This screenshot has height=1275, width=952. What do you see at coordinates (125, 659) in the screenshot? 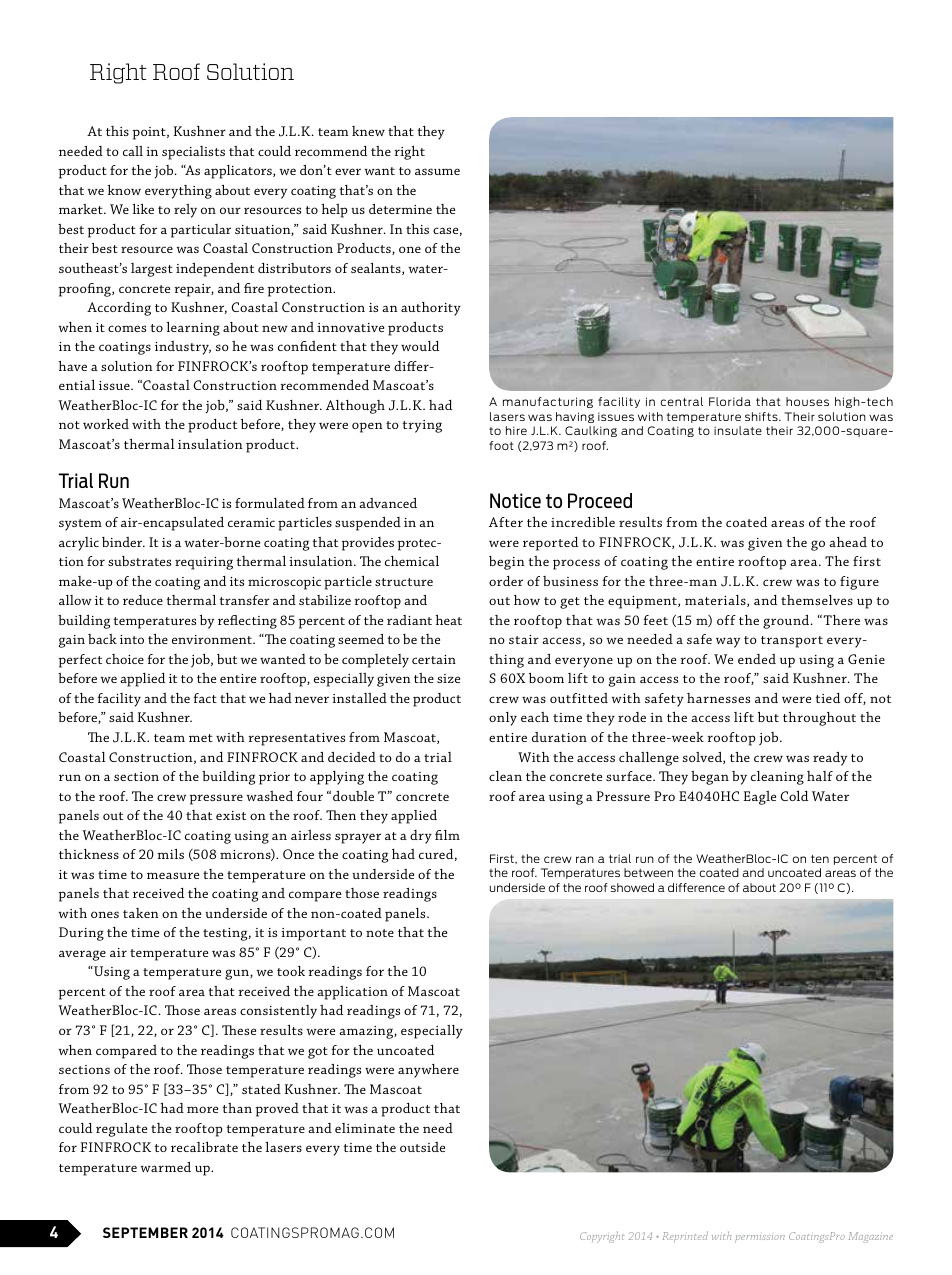
I see `choice` at bounding box center [125, 659].
